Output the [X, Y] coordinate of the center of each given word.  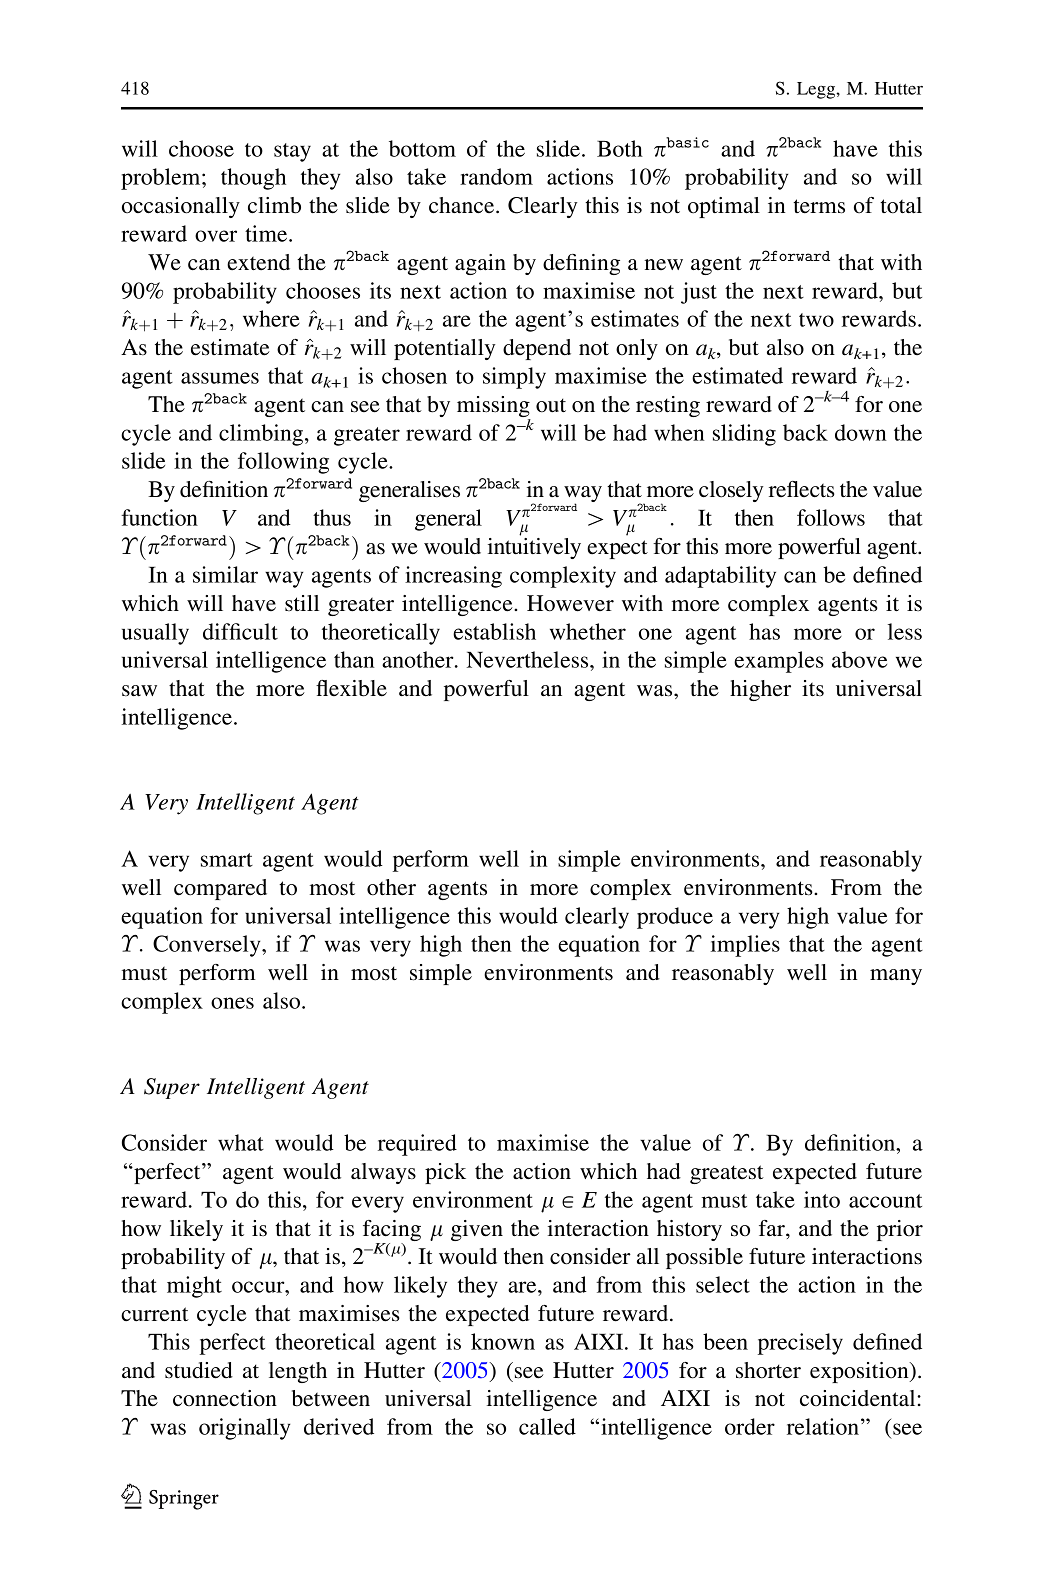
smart [227, 860]
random [496, 176]
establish [494, 631]
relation [823, 1426]
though [253, 179]
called [547, 1426]
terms [819, 206]
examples [779, 662]
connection [225, 1398]
